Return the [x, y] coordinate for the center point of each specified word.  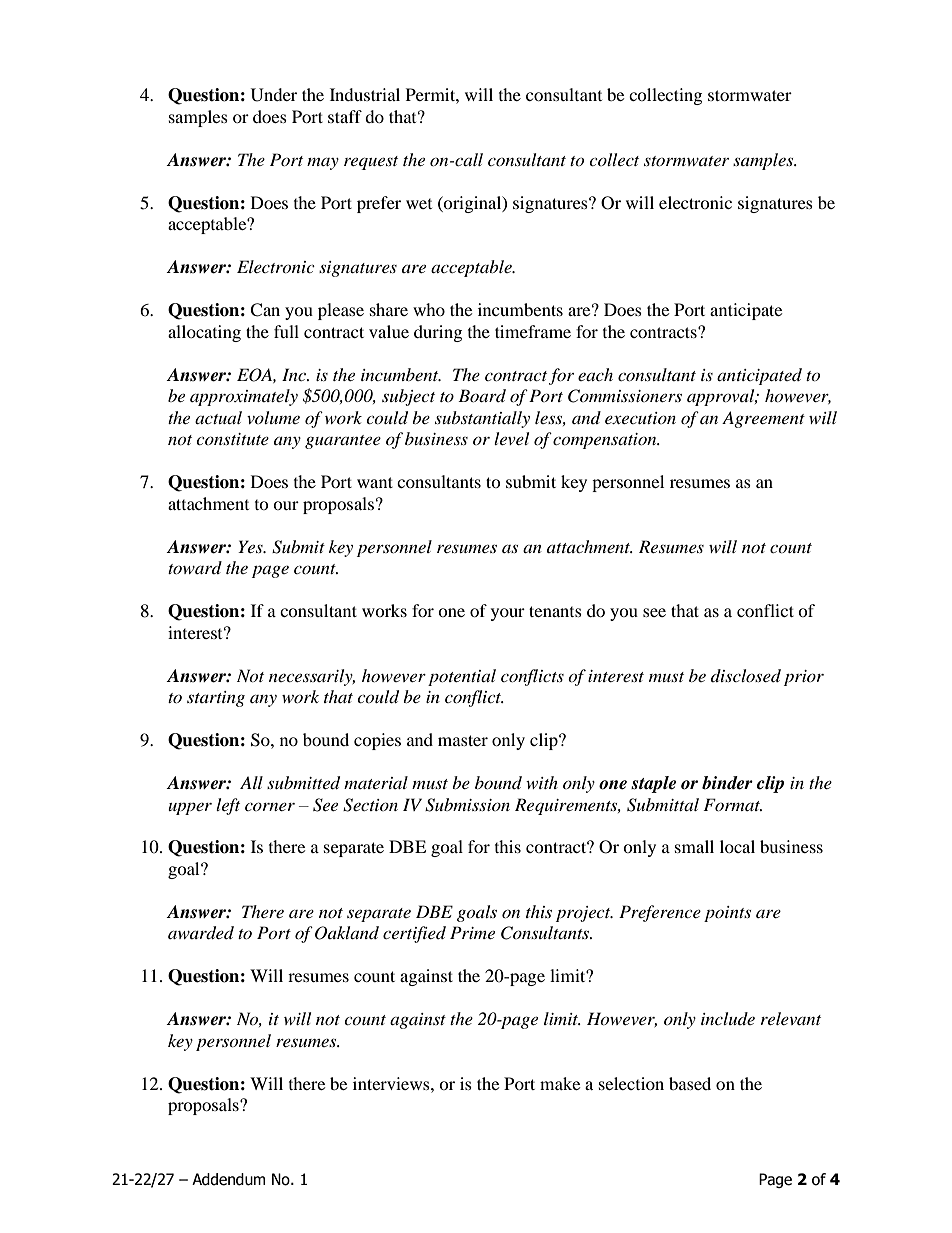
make [560, 1083]
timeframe [533, 331]
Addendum [228, 1179]
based [690, 1083]
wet [419, 204]
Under [274, 95]
